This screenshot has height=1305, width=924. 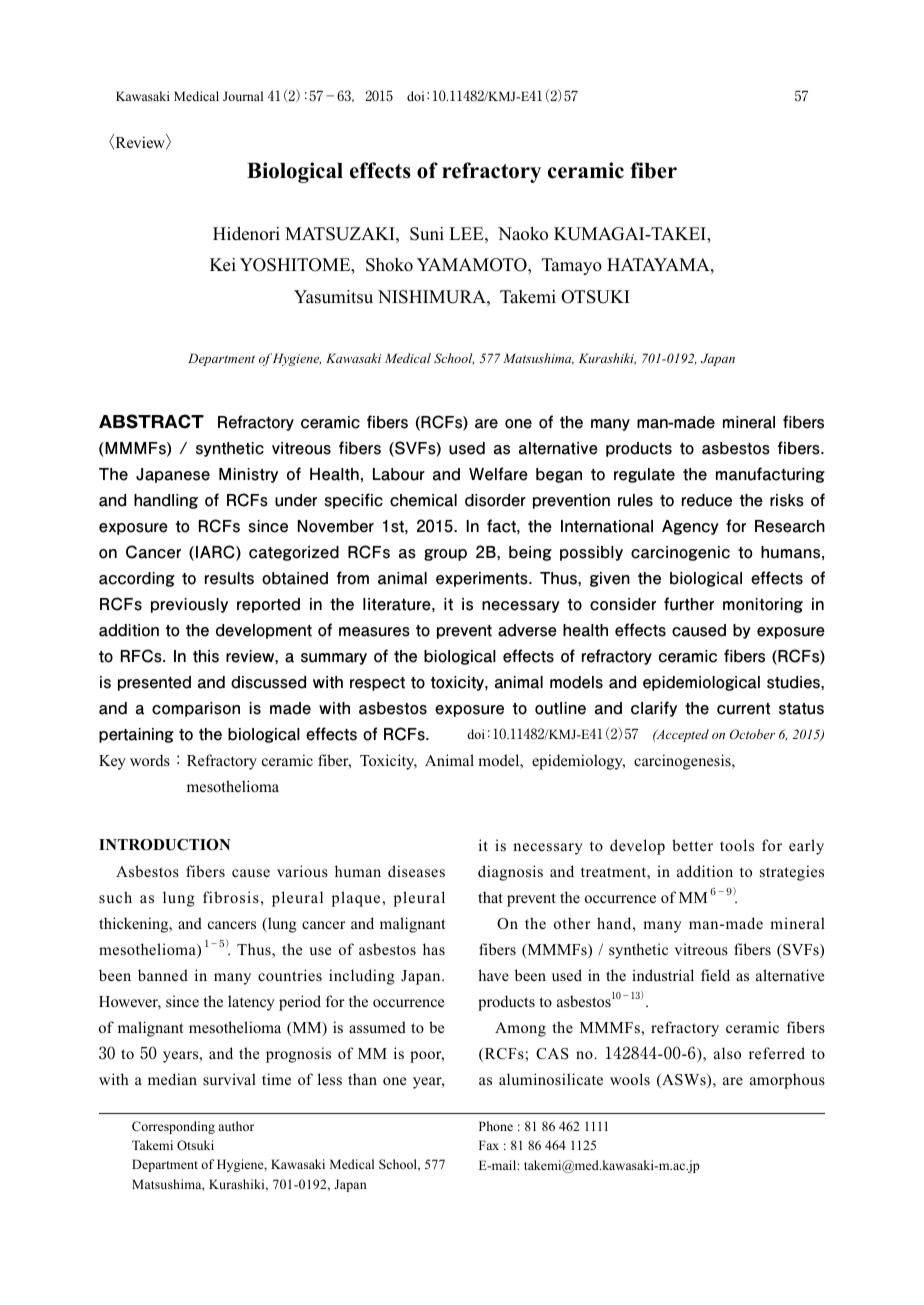 I want to click on chemical, so click(x=423, y=500).
